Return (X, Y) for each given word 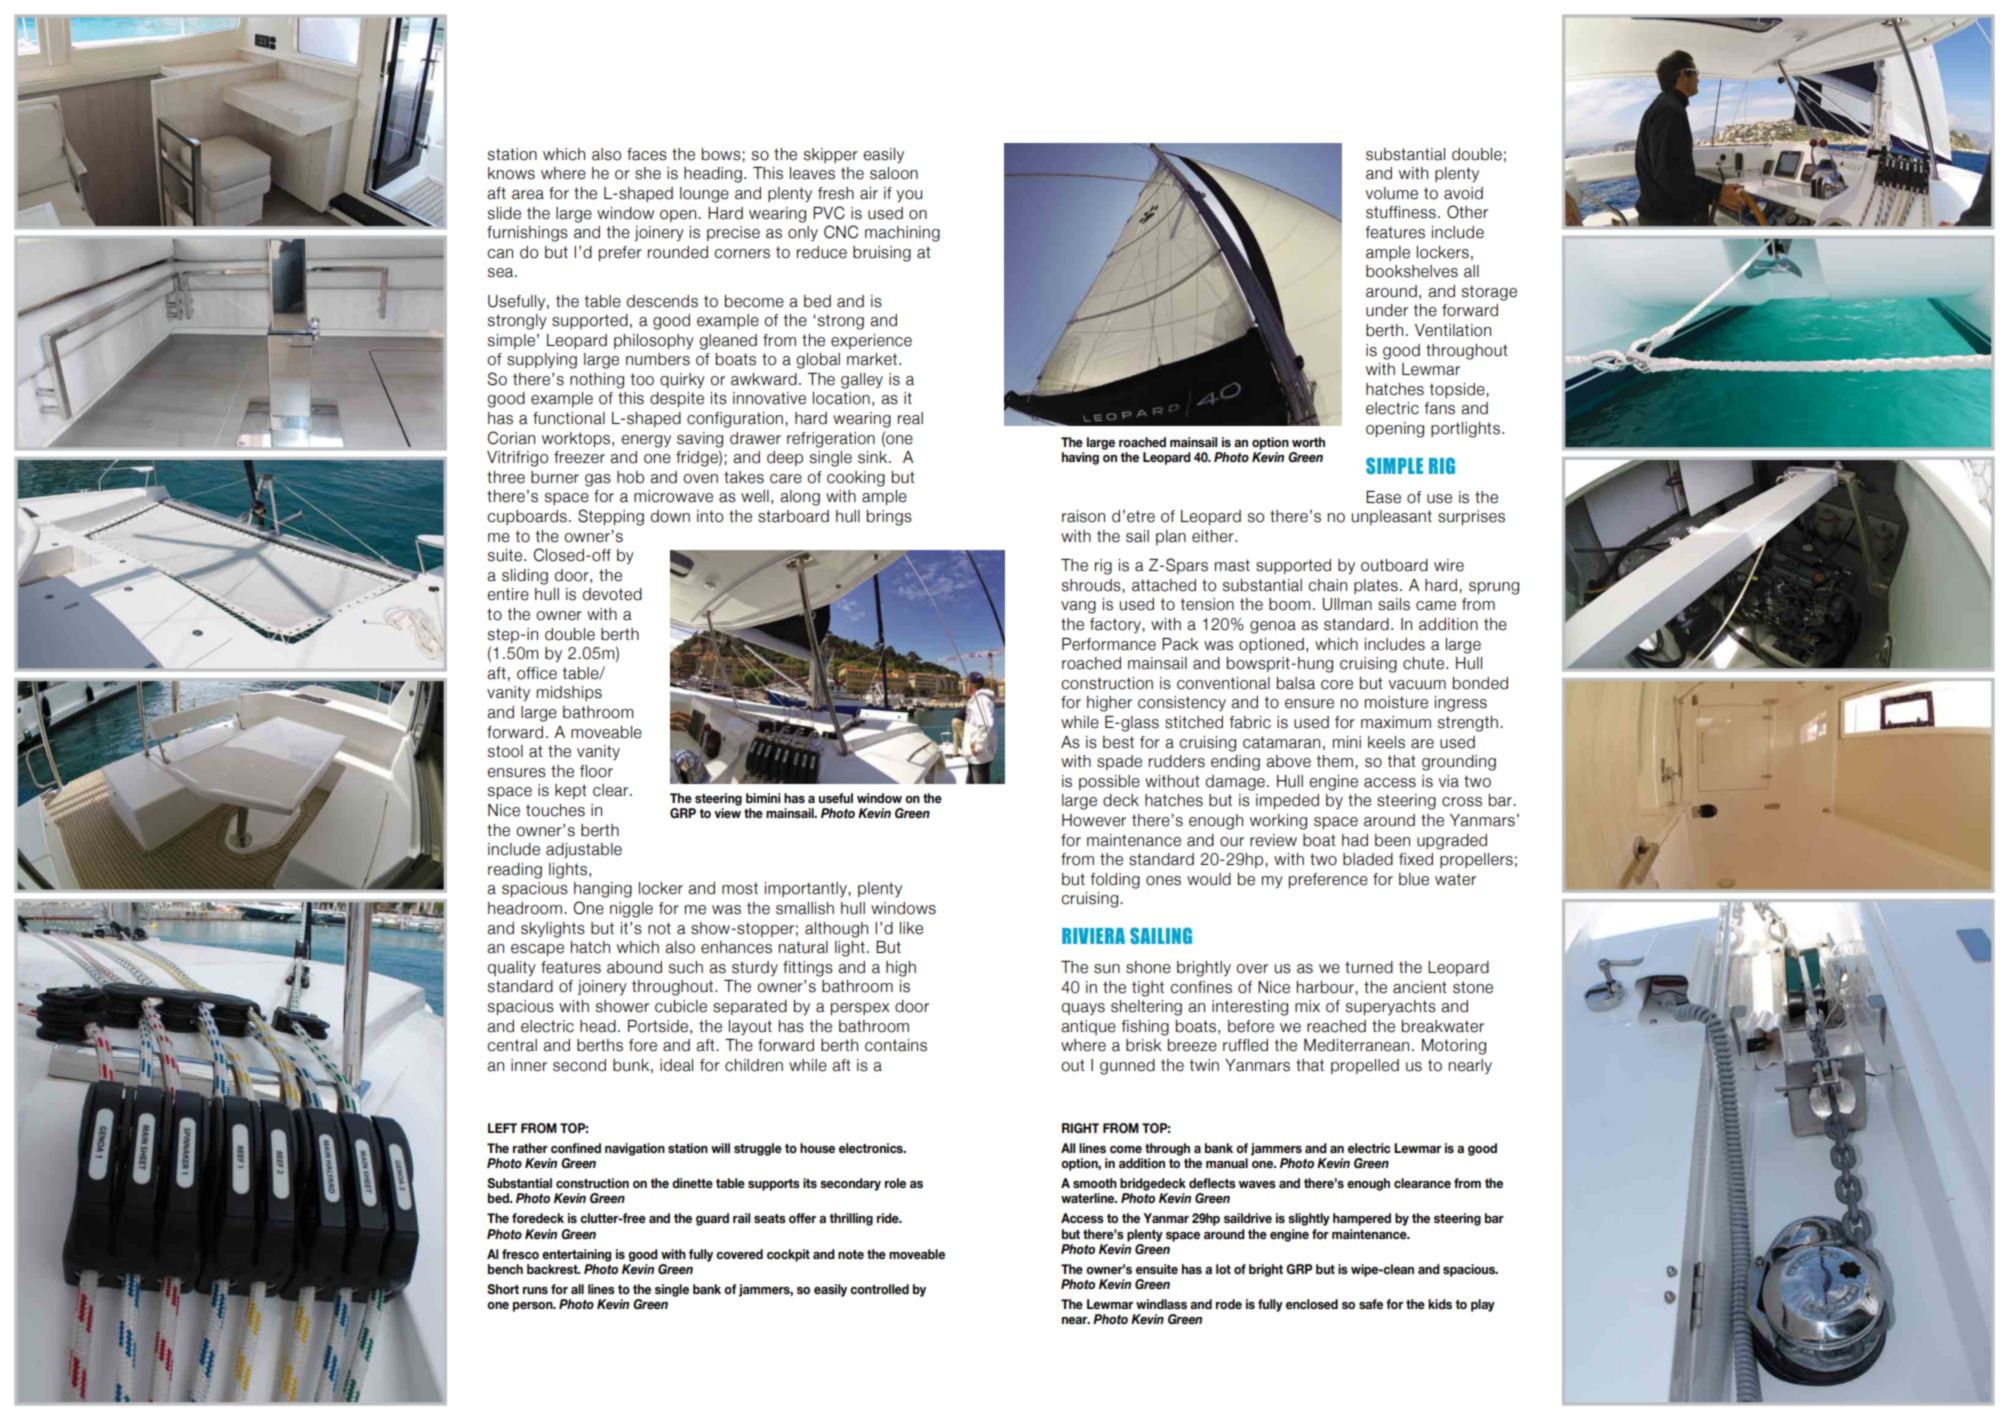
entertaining (576, 1255)
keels (1386, 742)
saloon (894, 173)
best (1118, 742)
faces (647, 154)
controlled (879, 1289)
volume (1392, 193)
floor (596, 771)
